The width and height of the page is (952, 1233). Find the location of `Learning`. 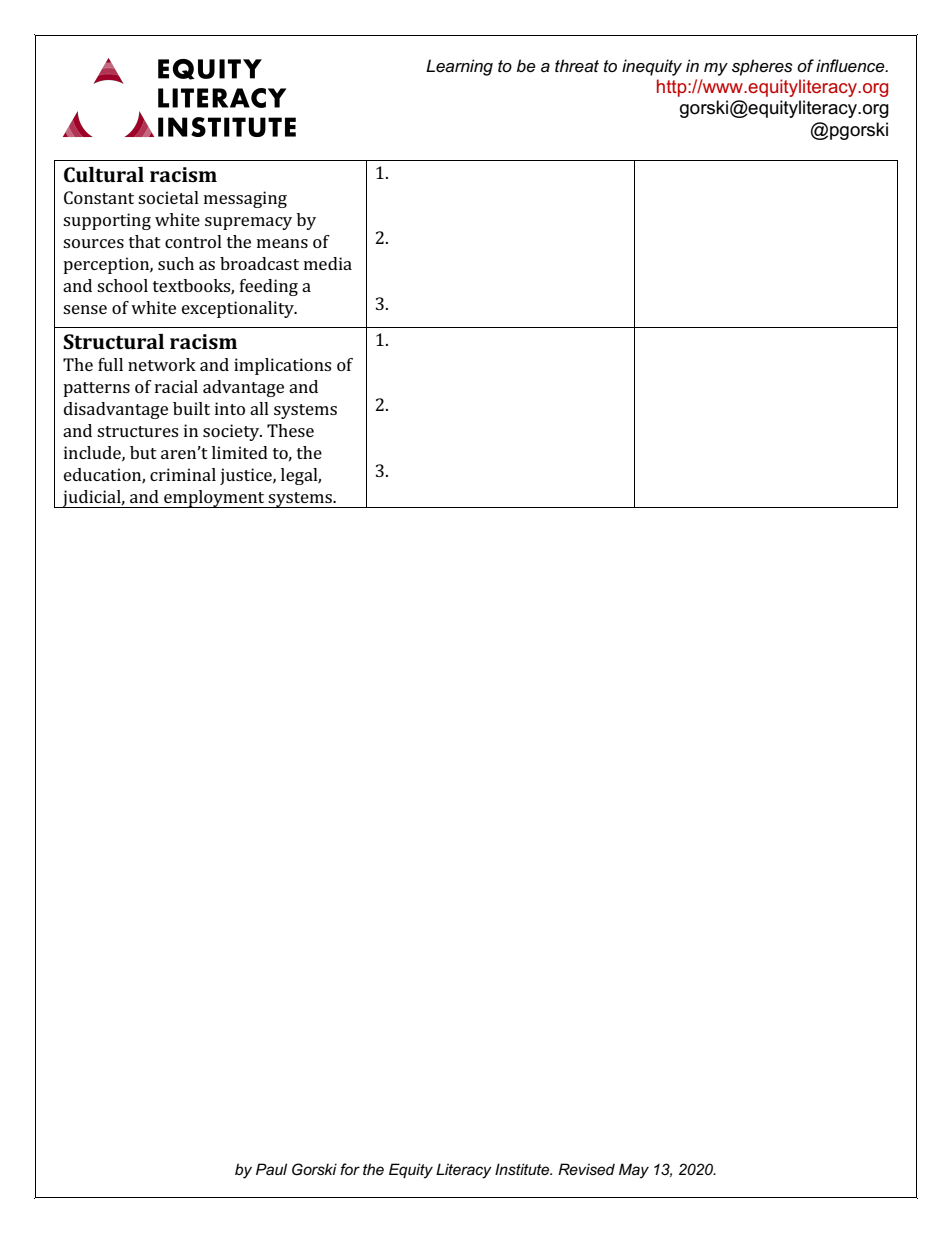

Learning is located at coordinates (459, 67).
